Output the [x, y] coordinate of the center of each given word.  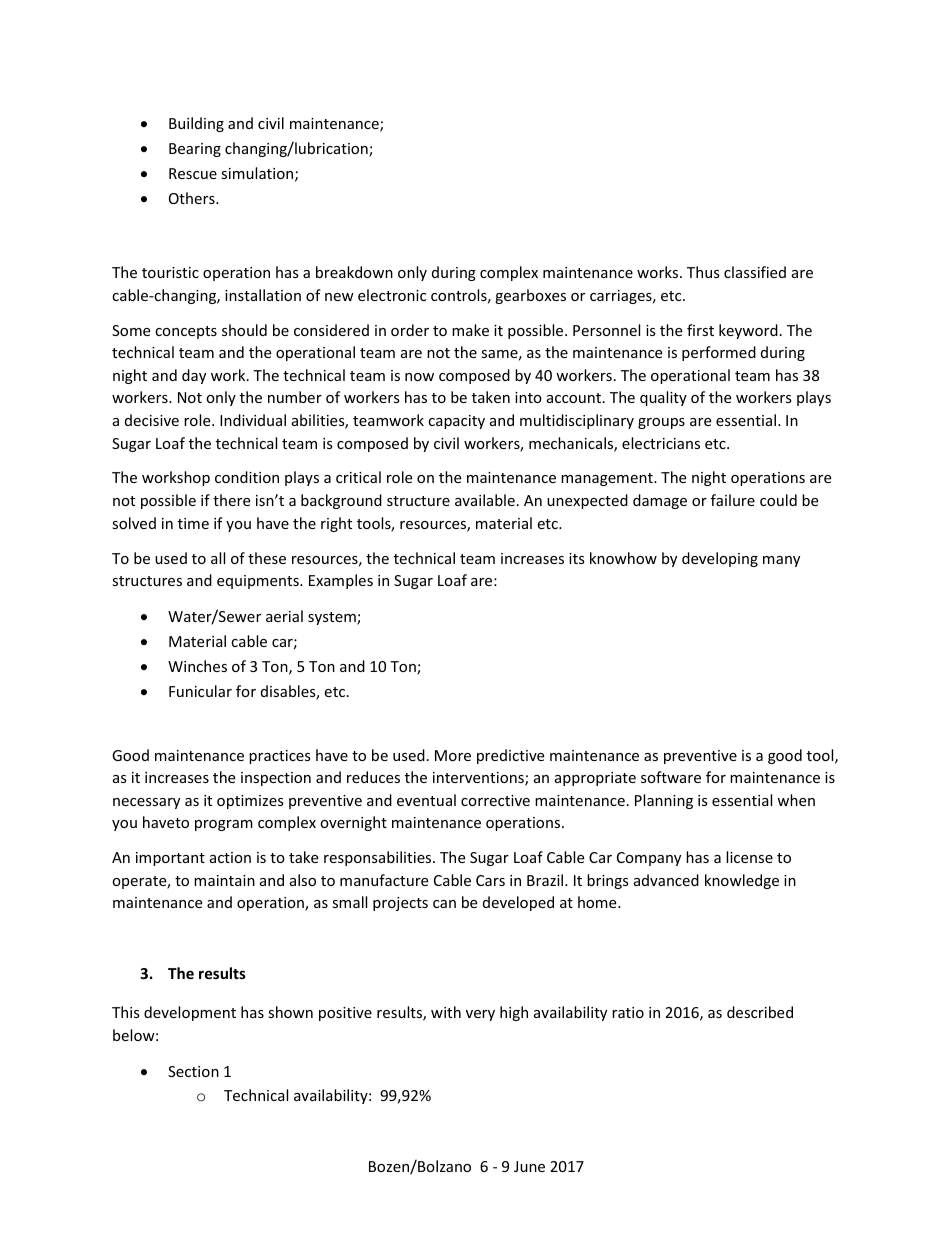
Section [193, 1071]
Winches [197, 666]
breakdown [354, 272]
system [333, 618]
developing [720, 559]
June [529, 1166]
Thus [703, 272]
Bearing [195, 150]
